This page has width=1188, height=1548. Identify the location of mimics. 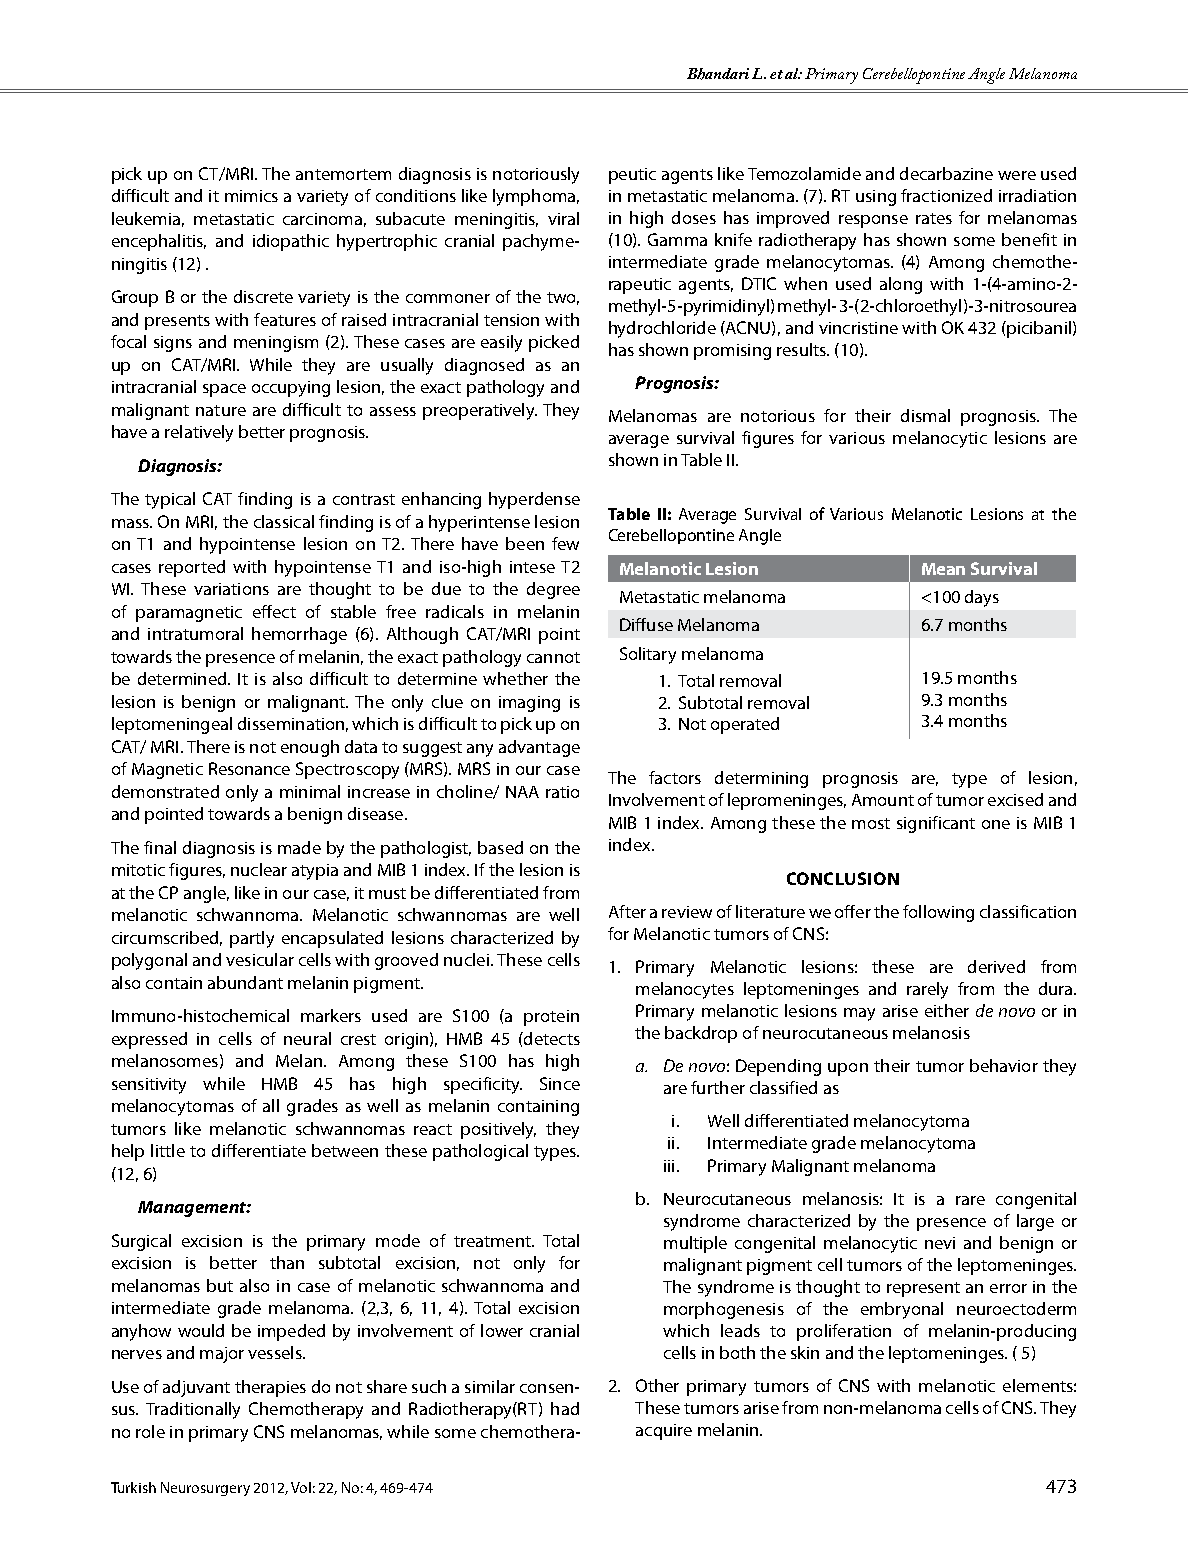
(251, 196).
